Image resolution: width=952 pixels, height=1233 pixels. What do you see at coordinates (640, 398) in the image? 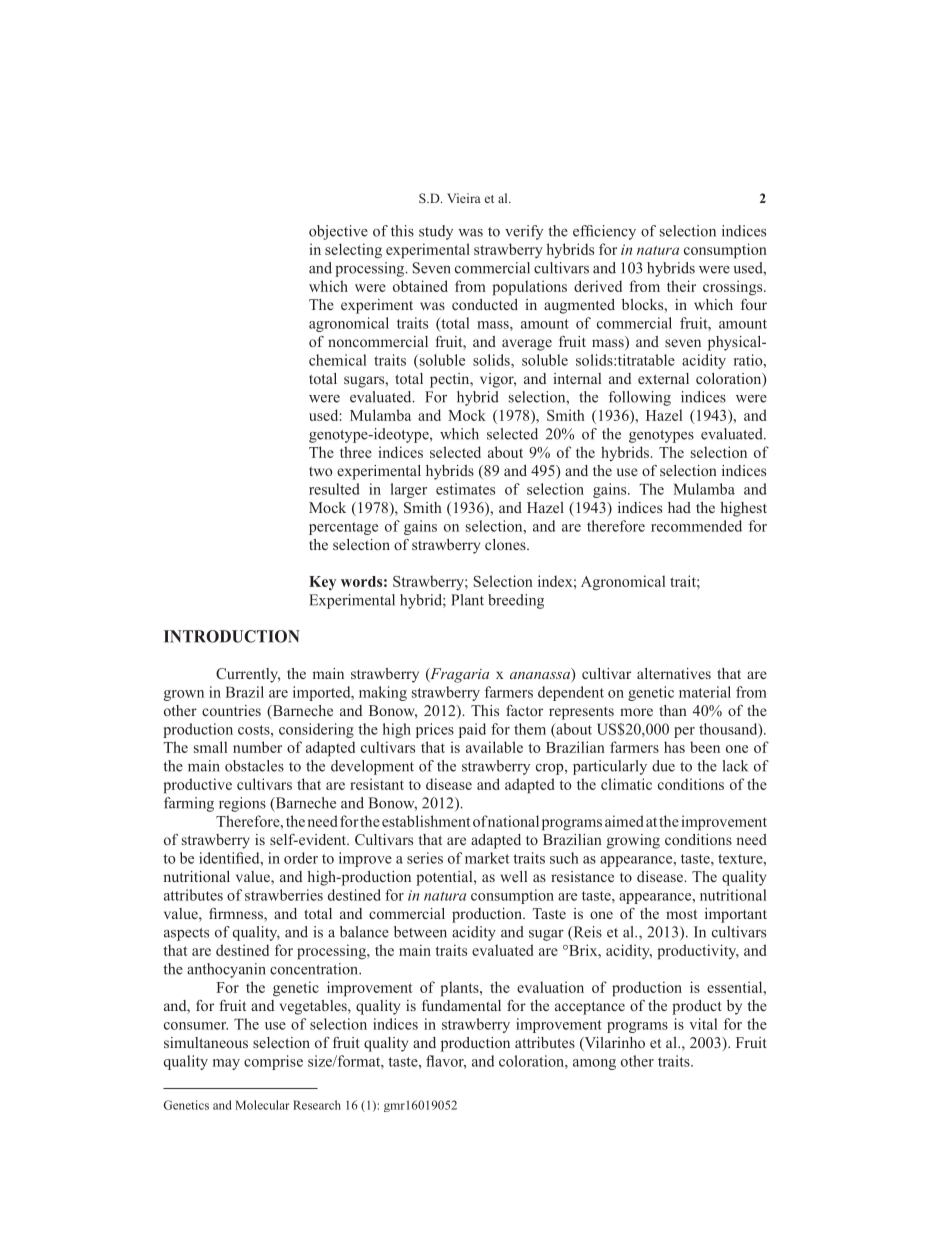
I see `following` at bounding box center [640, 398].
